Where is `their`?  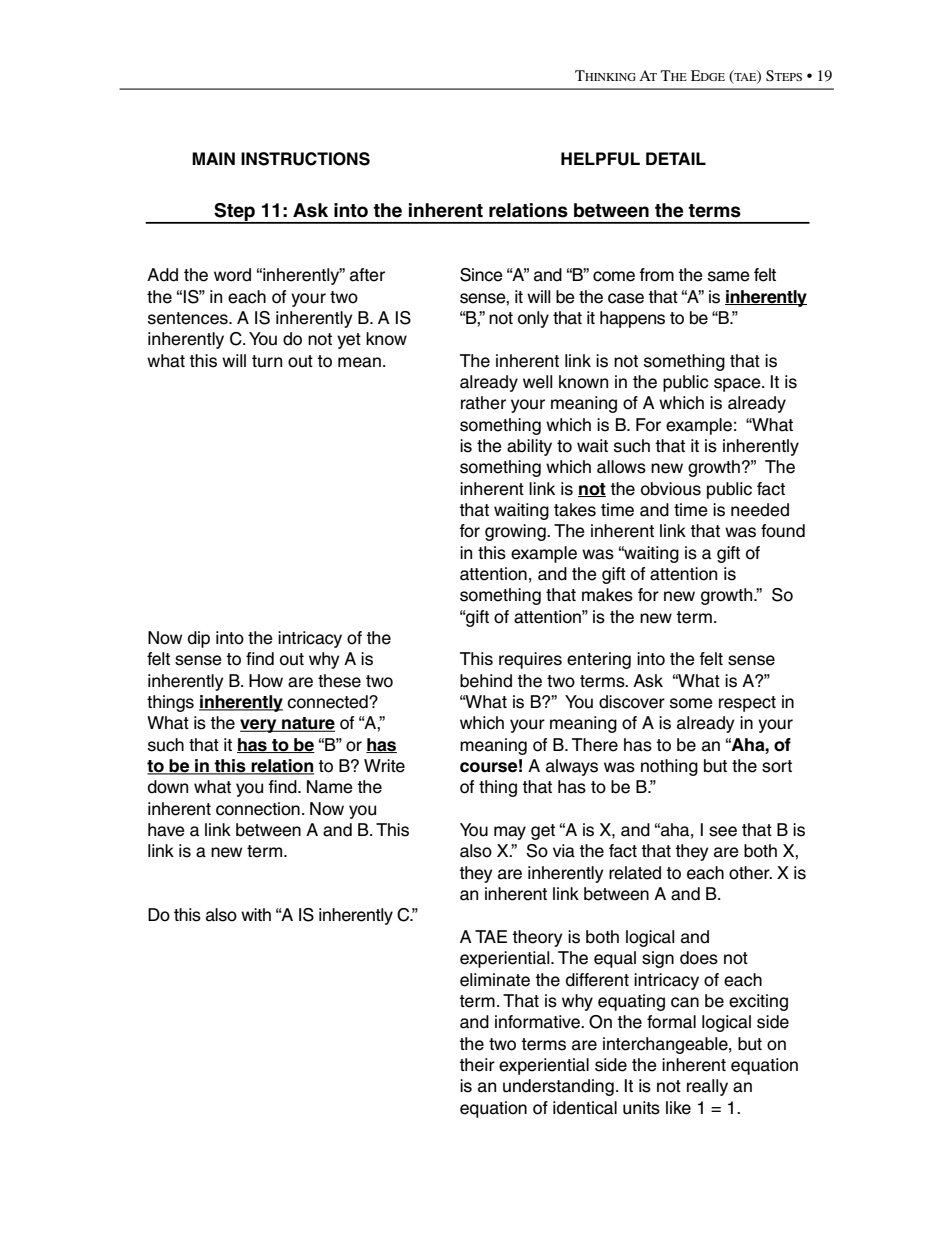
their is located at coordinates (477, 1065).
